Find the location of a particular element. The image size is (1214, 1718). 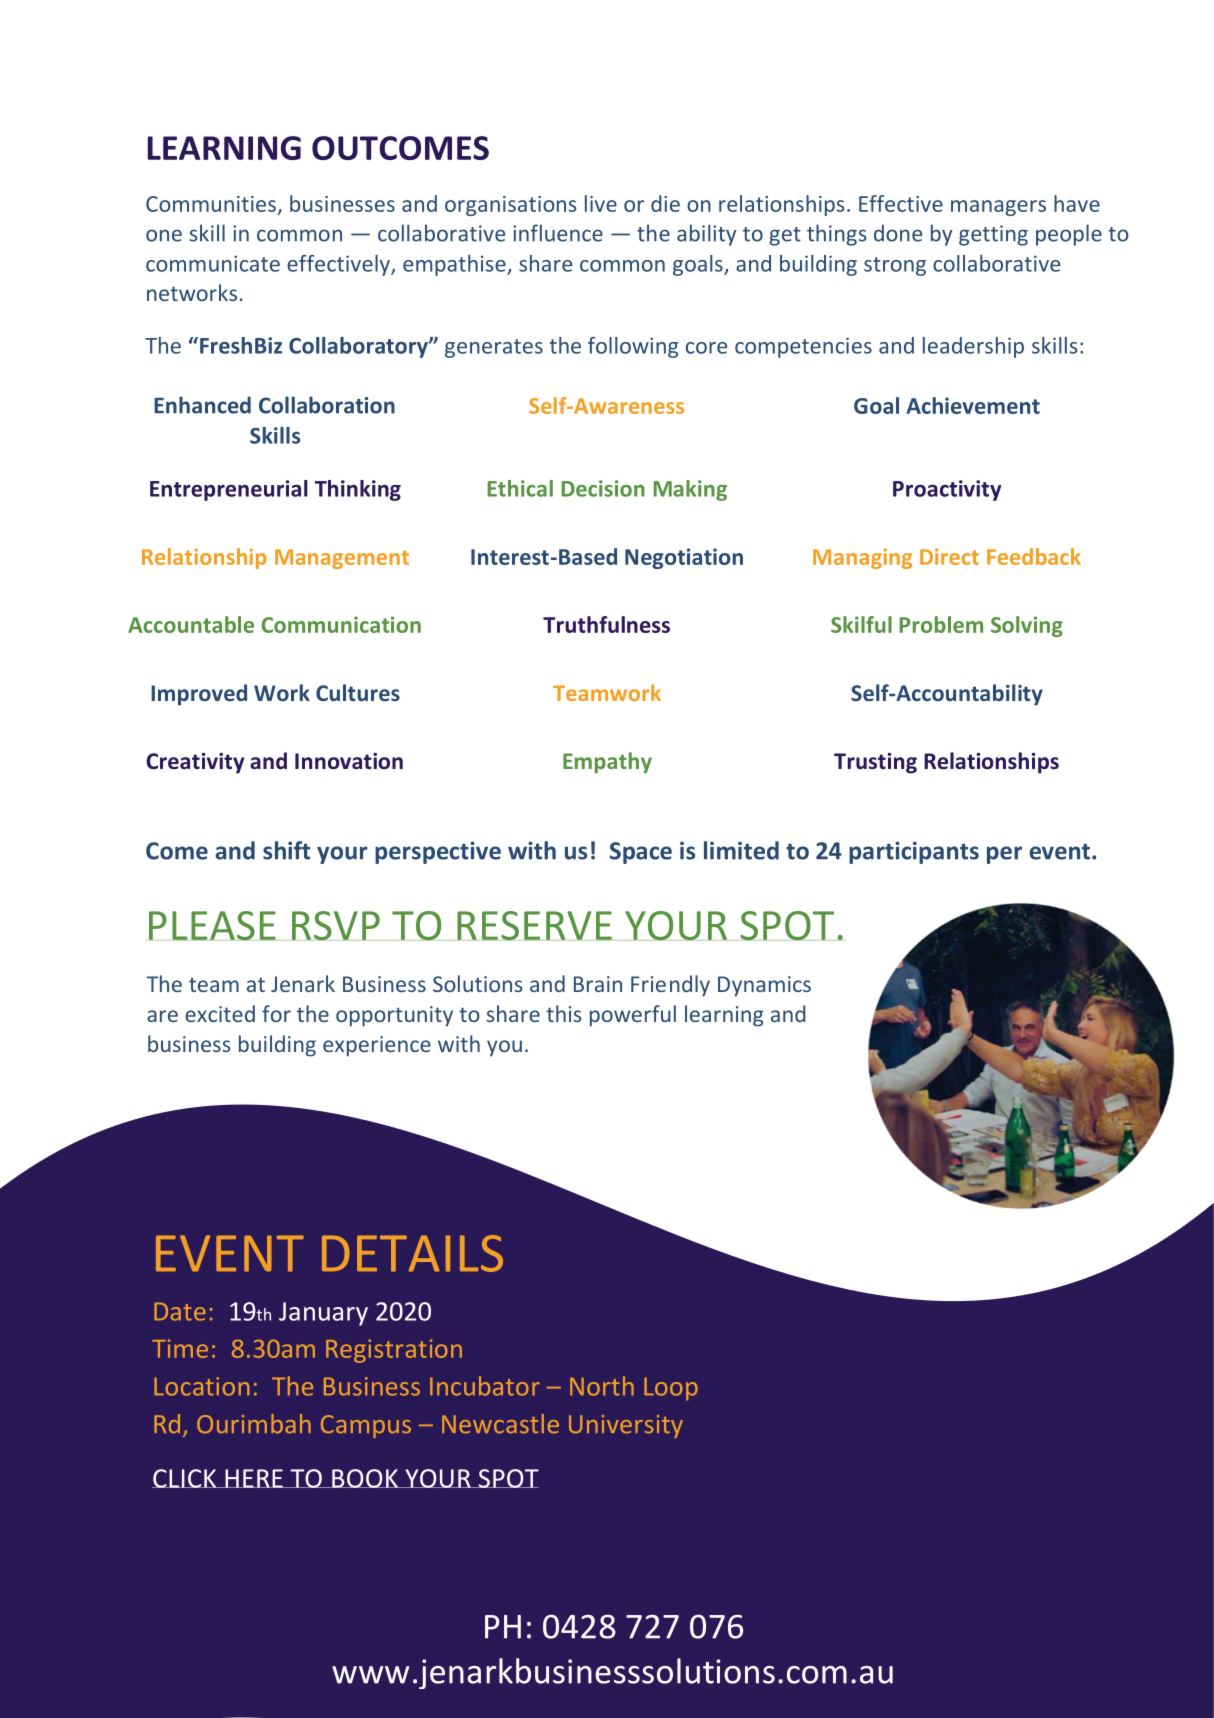

getting is located at coordinates (993, 235).
